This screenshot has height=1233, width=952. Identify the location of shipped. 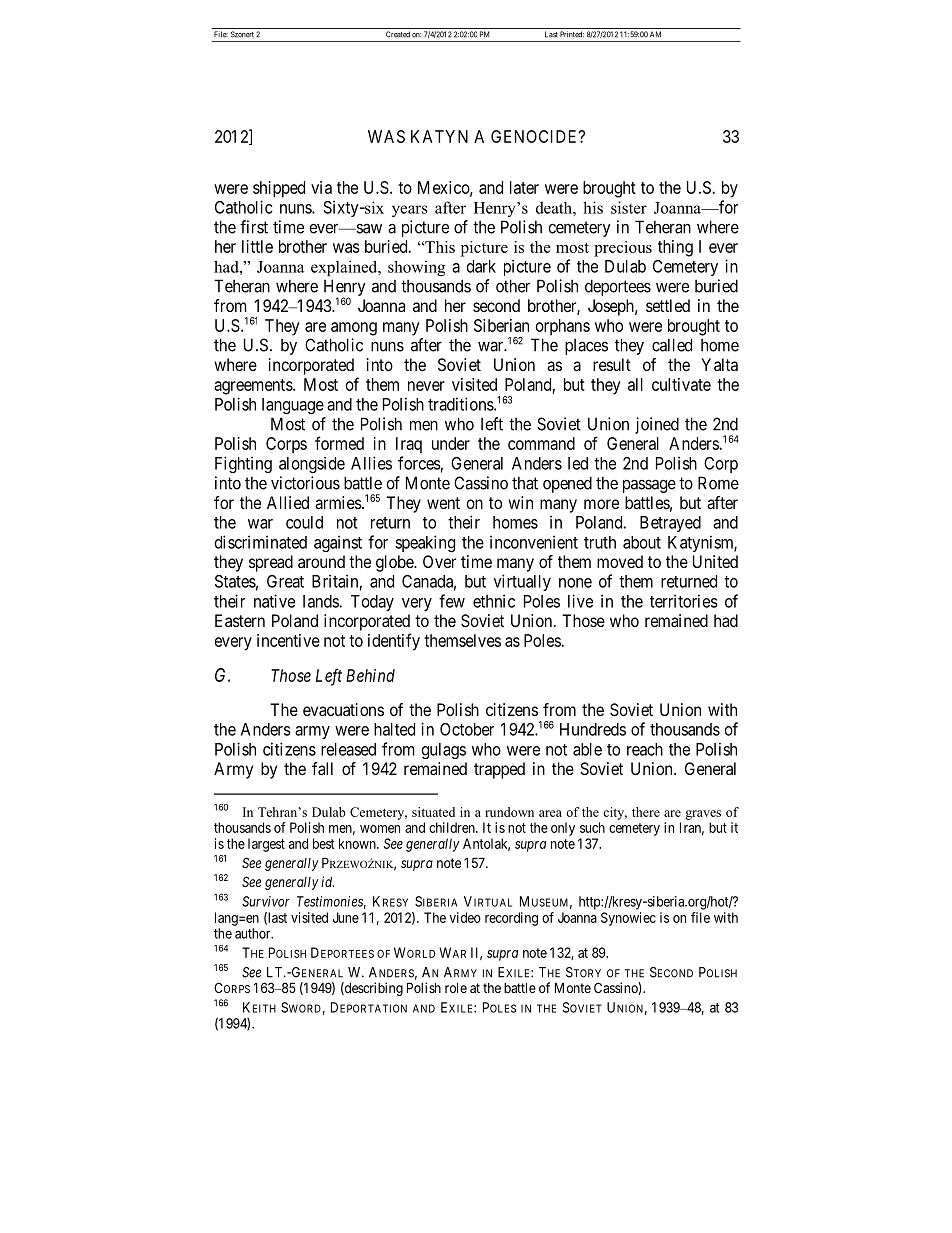
(279, 189).
